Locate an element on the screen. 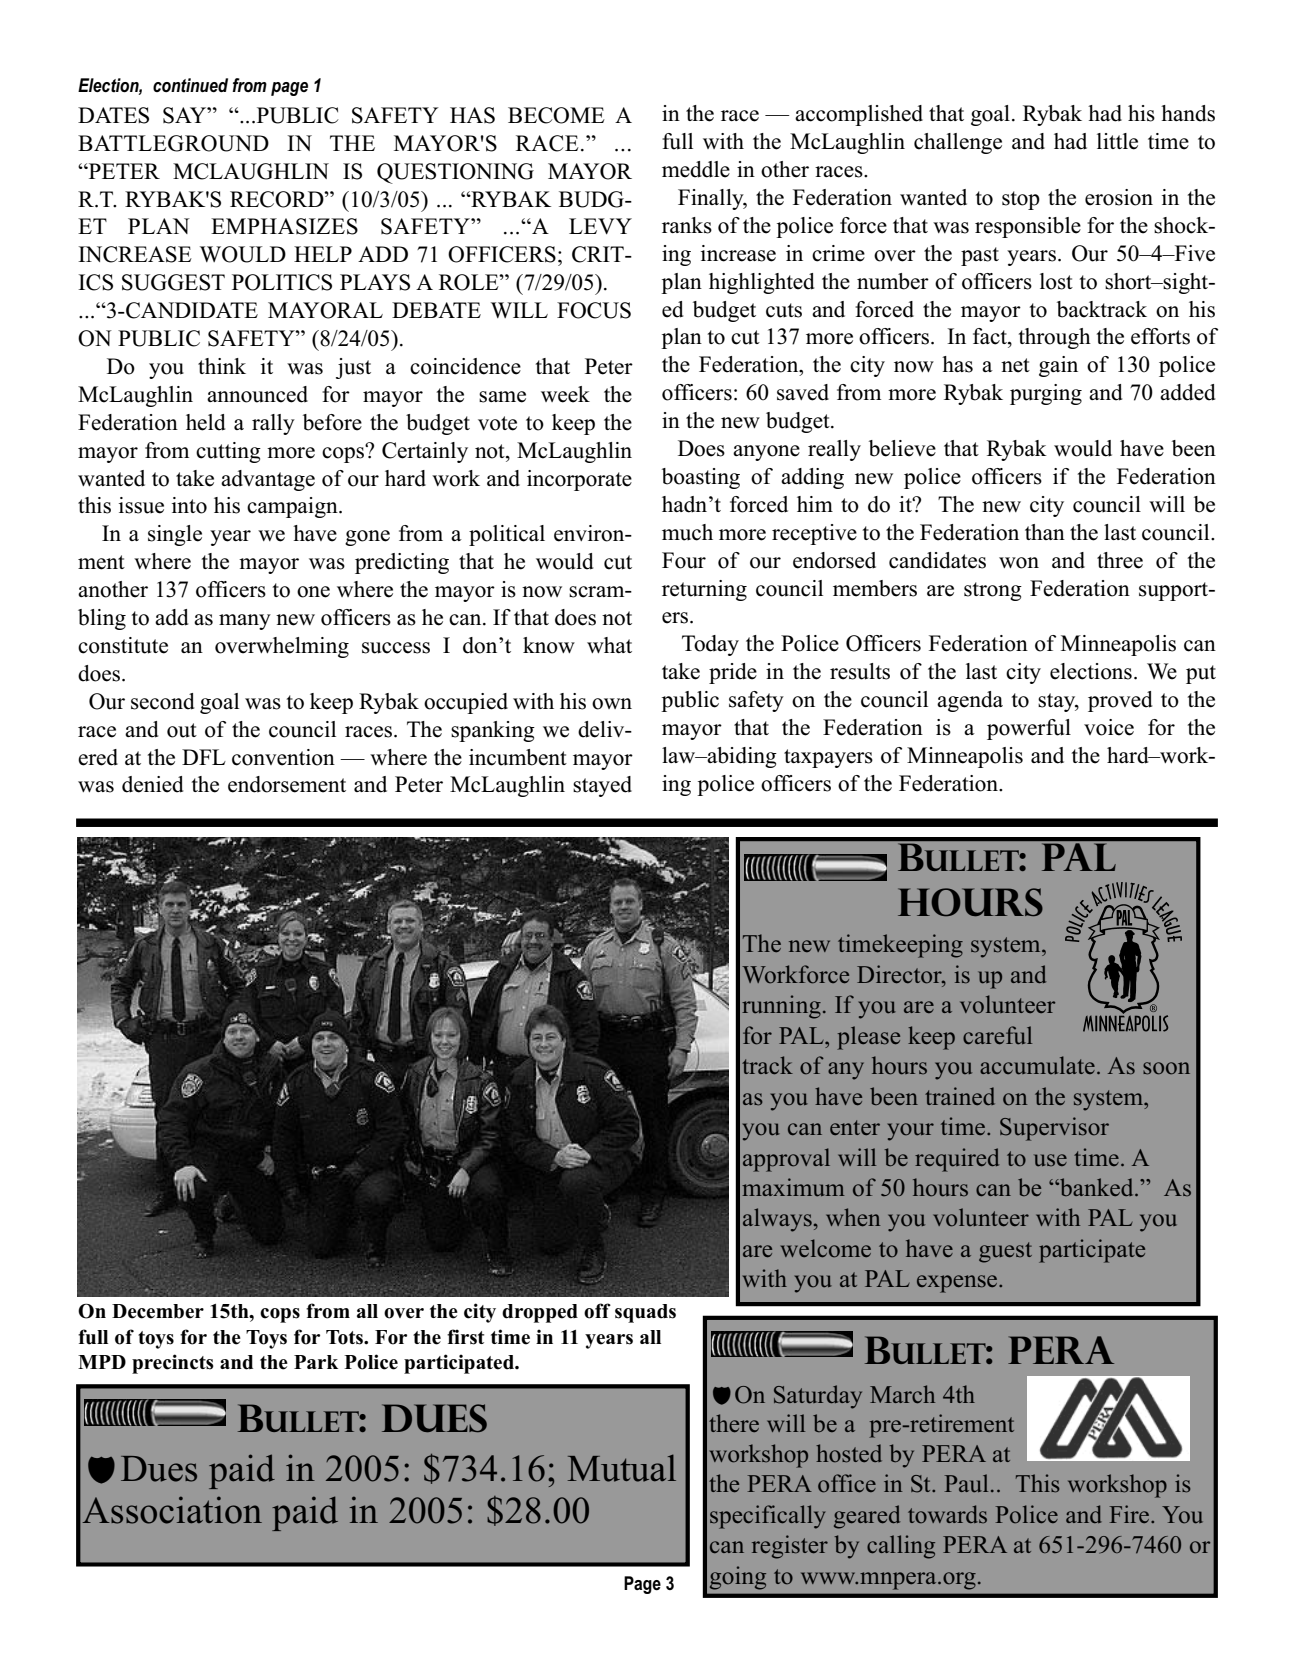  own is located at coordinates (612, 704).
